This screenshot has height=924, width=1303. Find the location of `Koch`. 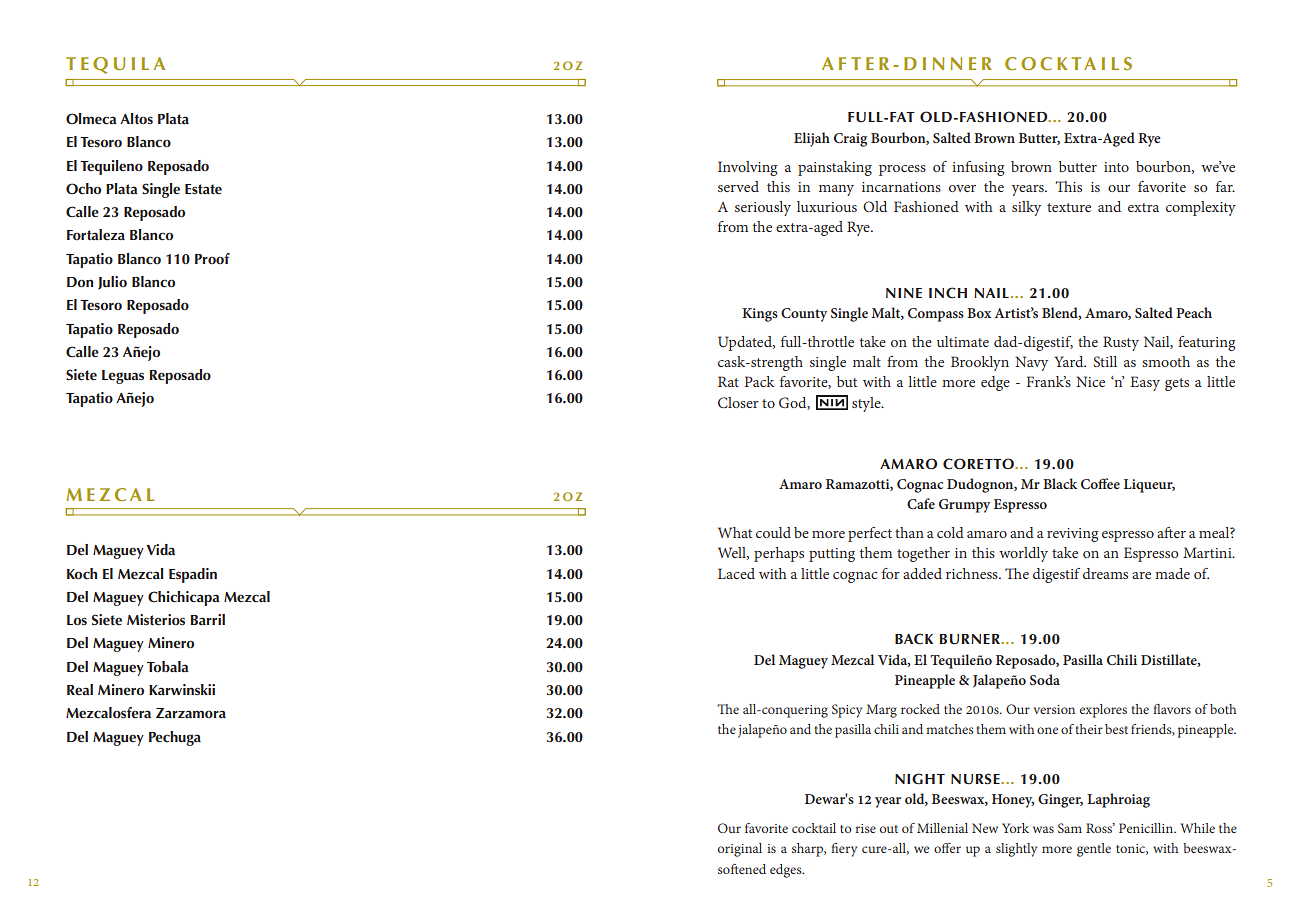

Koch is located at coordinates (82, 574).
